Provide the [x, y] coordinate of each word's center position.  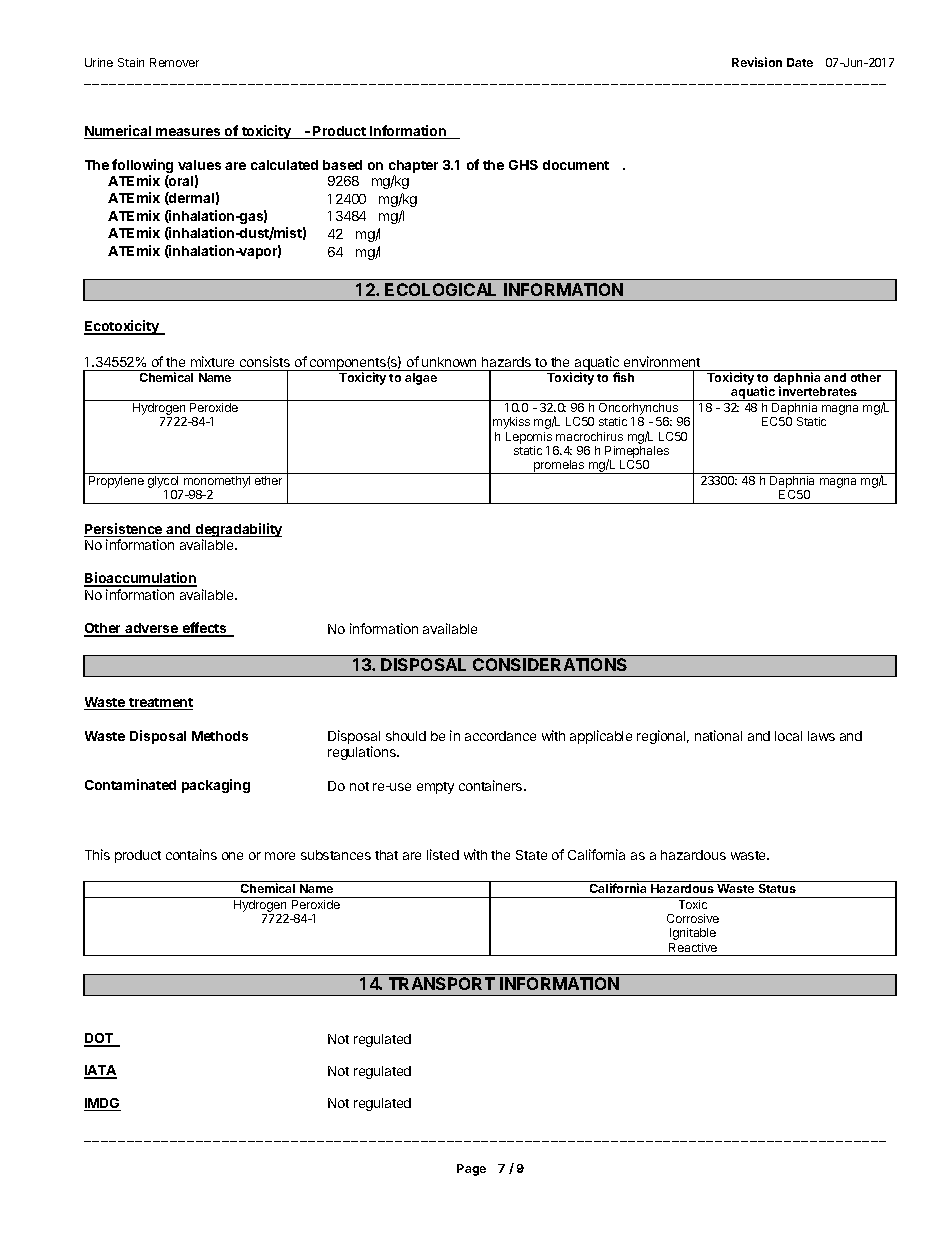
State [531, 855]
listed [443, 854]
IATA [100, 1071]
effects [204, 629]
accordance [500, 736]
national [718, 735]
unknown [449, 362]
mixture [212, 361]
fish [623, 377]
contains [191, 854]
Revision [757, 62]
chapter [413, 166]
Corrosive [693, 918]
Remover [174, 62]
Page [471, 1170]
